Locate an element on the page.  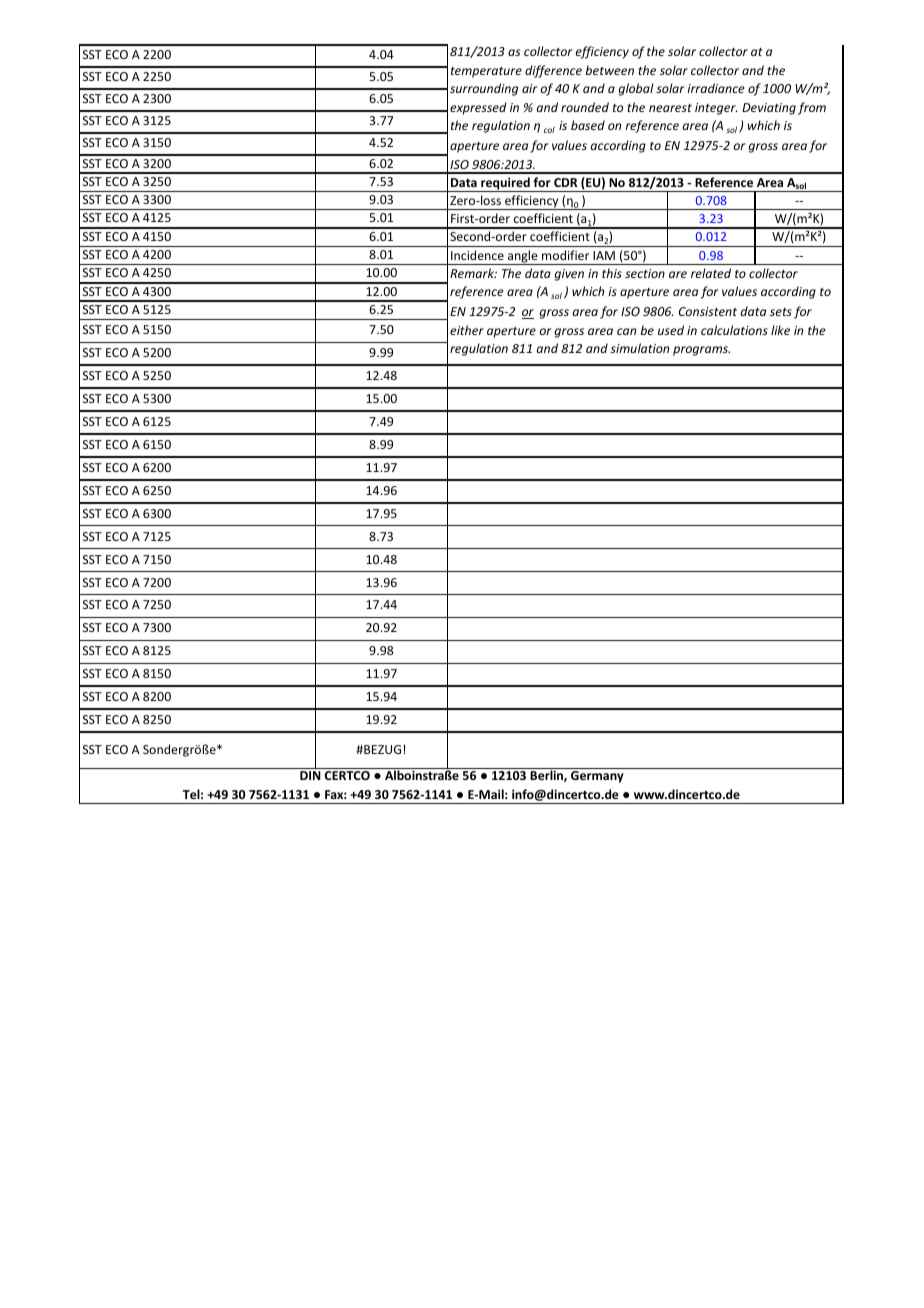
air is located at coordinates (529, 88).
